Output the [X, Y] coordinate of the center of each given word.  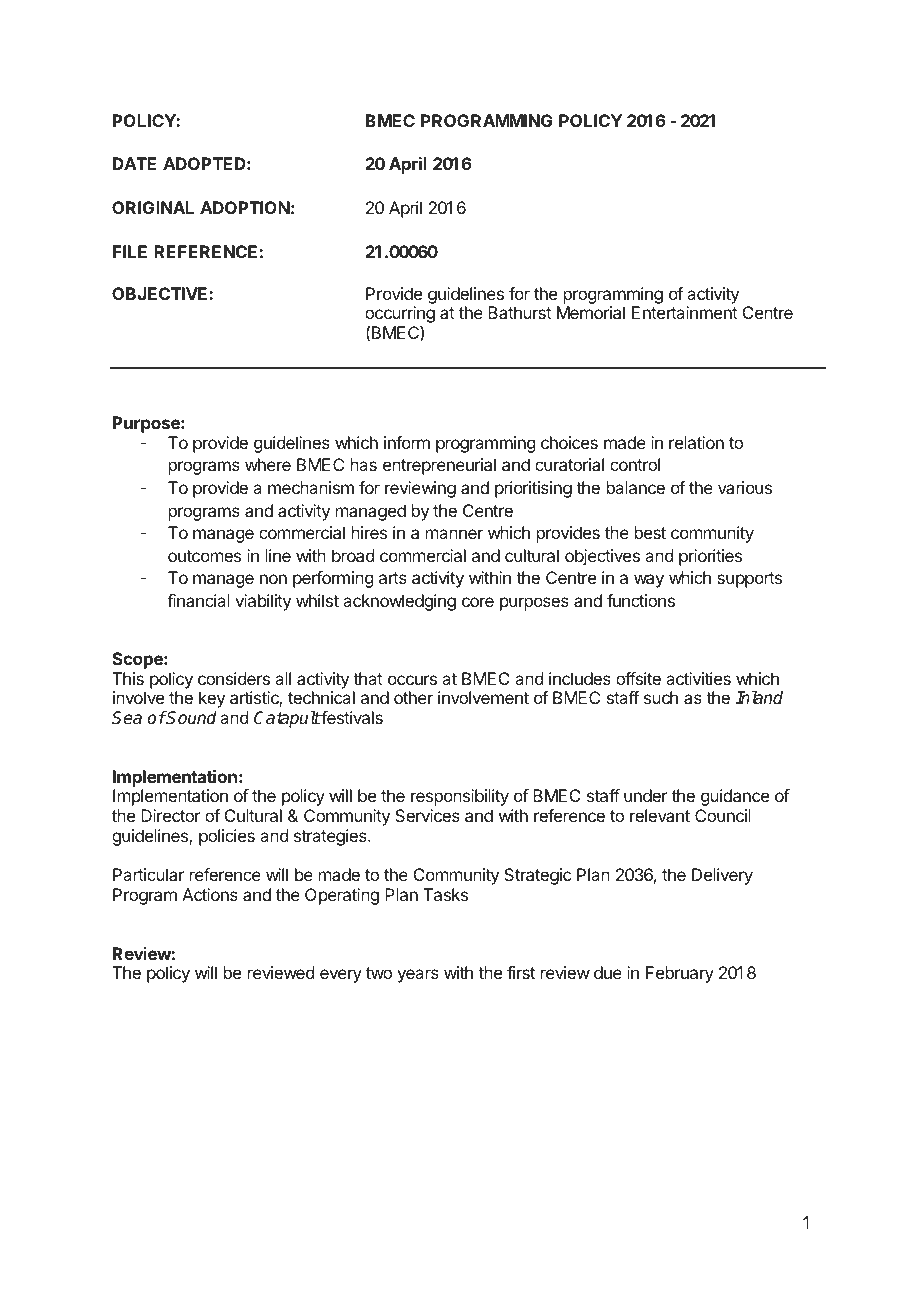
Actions [210, 894]
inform [407, 442]
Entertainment [685, 312]
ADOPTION [245, 207]
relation [696, 442]
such [661, 697]
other [413, 697]
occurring [400, 316]
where [268, 464]
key [212, 699]
